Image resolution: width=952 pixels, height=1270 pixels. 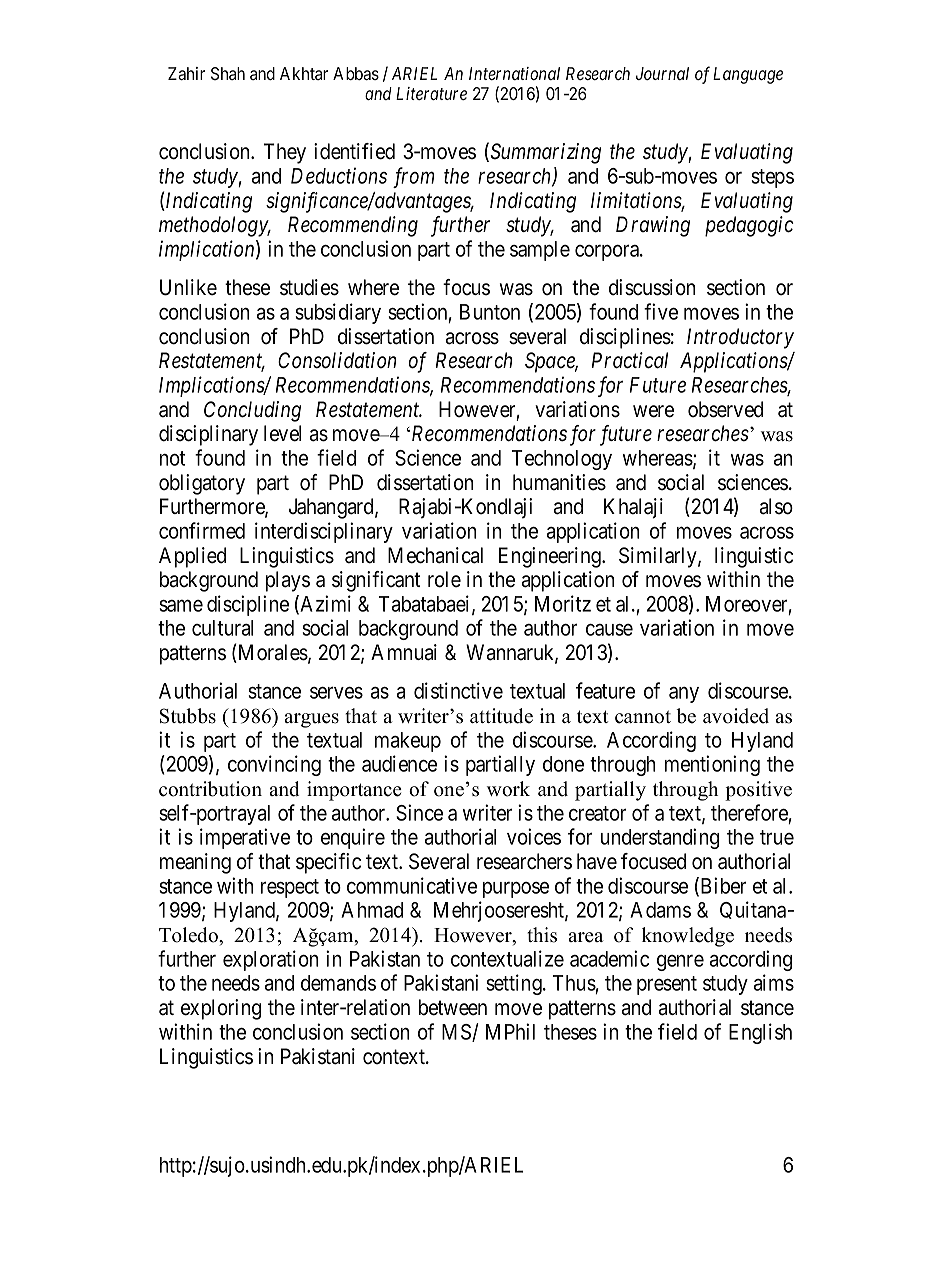 What do you see at coordinates (228, 73) in the image?
I see `Shah` at bounding box center [228, 73].
